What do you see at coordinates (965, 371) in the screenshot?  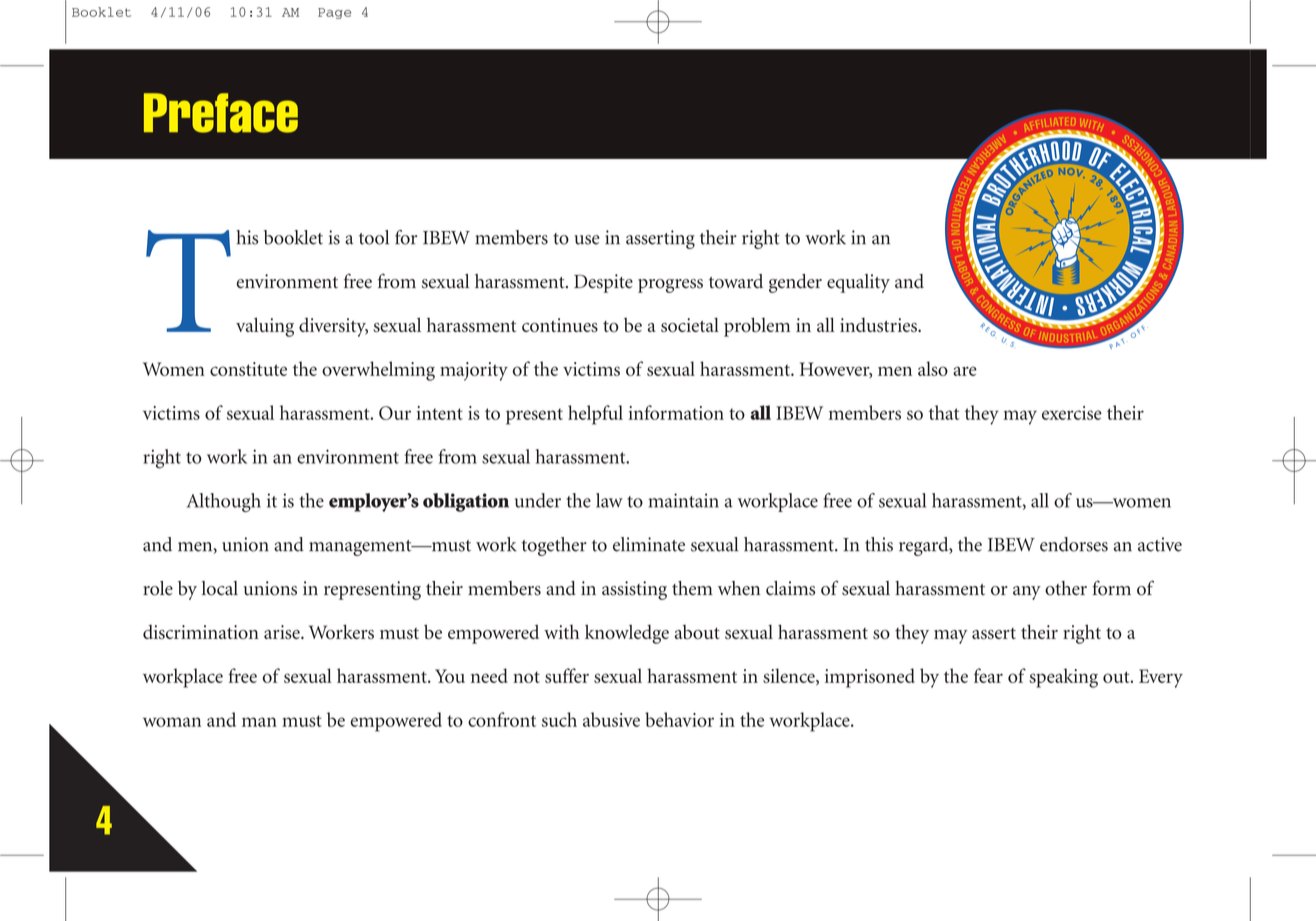 I see `are` at bounding box center [965, 371].
